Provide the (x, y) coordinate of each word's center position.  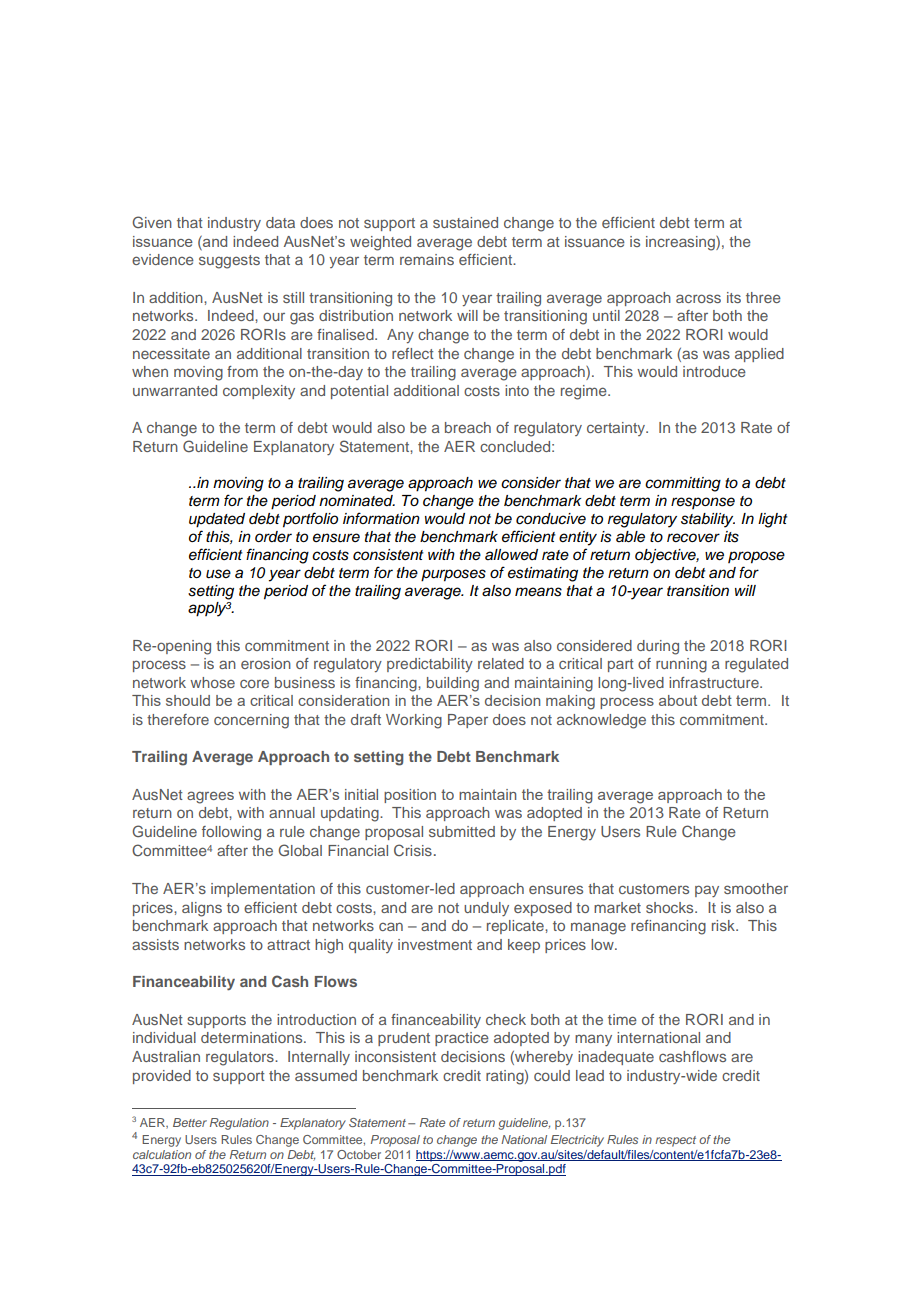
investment (435, 944)
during (658, 647)
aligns (202, 909)
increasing (681, 243)
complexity (259, 392)
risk (724, 925)
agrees (210, 797)
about (678, 700)
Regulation (239, 1124)
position (410, 796)
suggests (229, 262)
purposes (453, 575)
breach (468, 427)
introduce (714, 371)
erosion (266, 663)
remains (427, 259)
